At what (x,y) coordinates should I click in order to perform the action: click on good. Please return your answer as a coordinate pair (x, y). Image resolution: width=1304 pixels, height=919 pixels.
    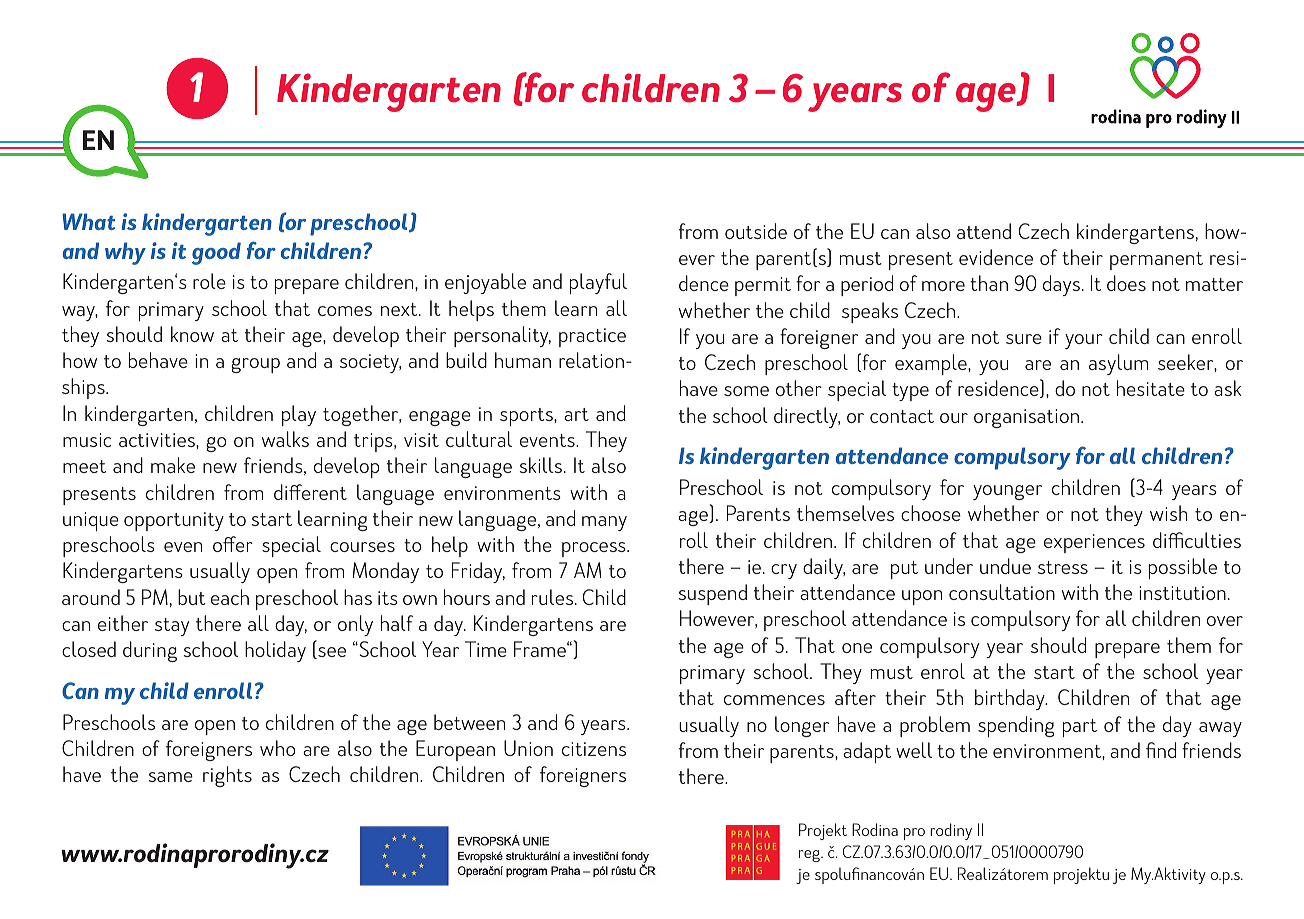
    Looking at the image, I should click on (216, 253).
